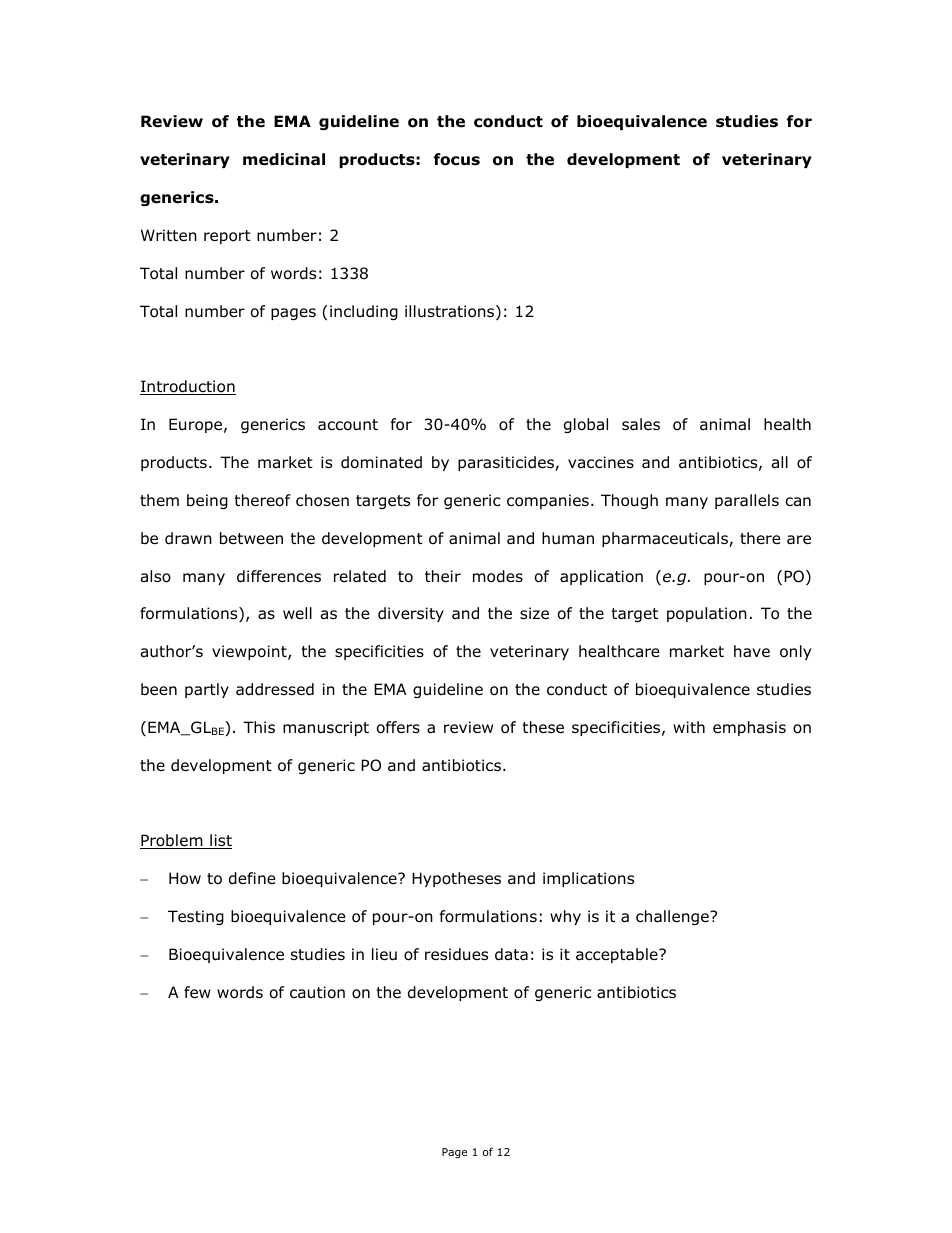  What do you see at coordinates (586, 425) in the screenshot?
I see `global` at bounding box center [586, 425].
